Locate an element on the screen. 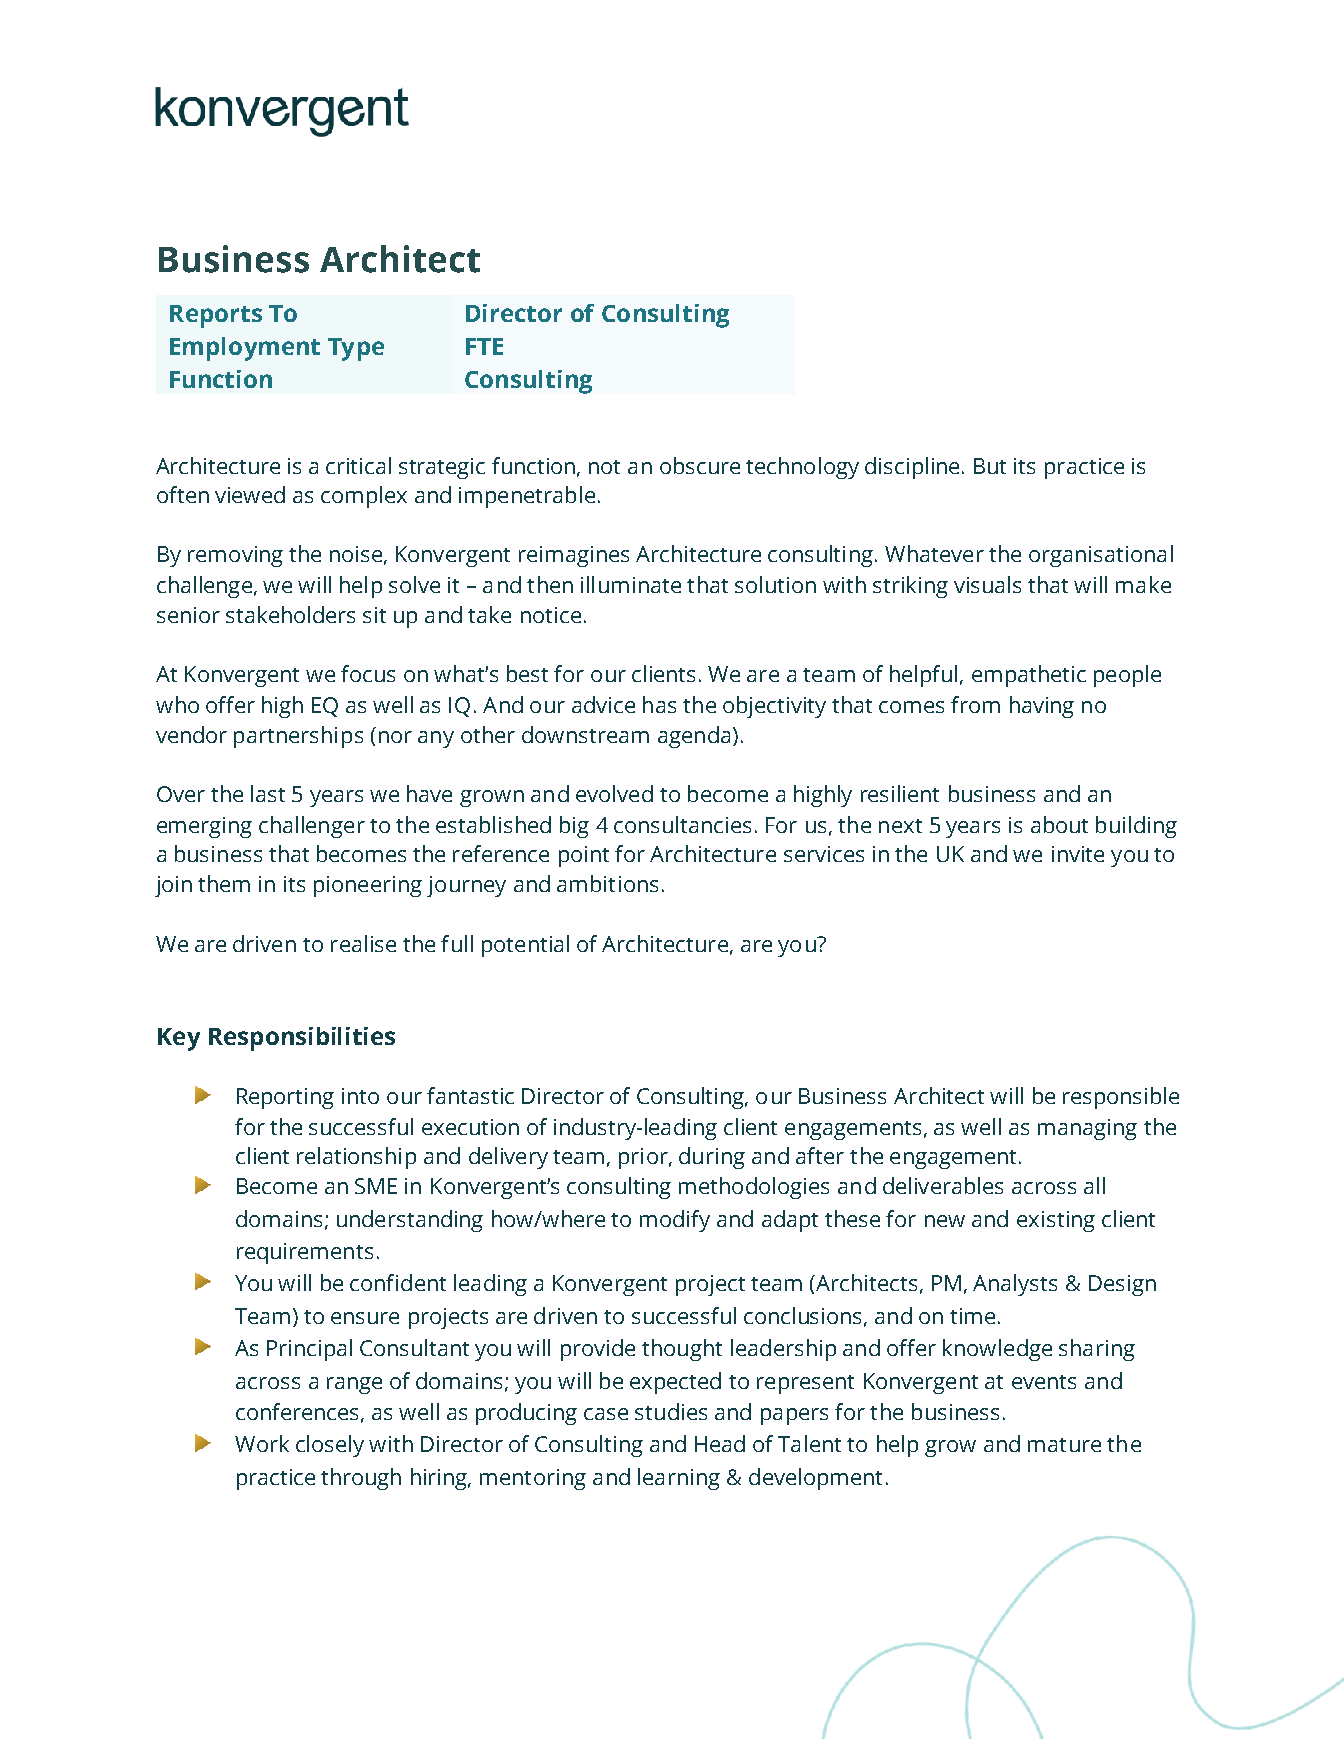 The image size is (1344, 1739). them is located at coordinates (224, 883).
